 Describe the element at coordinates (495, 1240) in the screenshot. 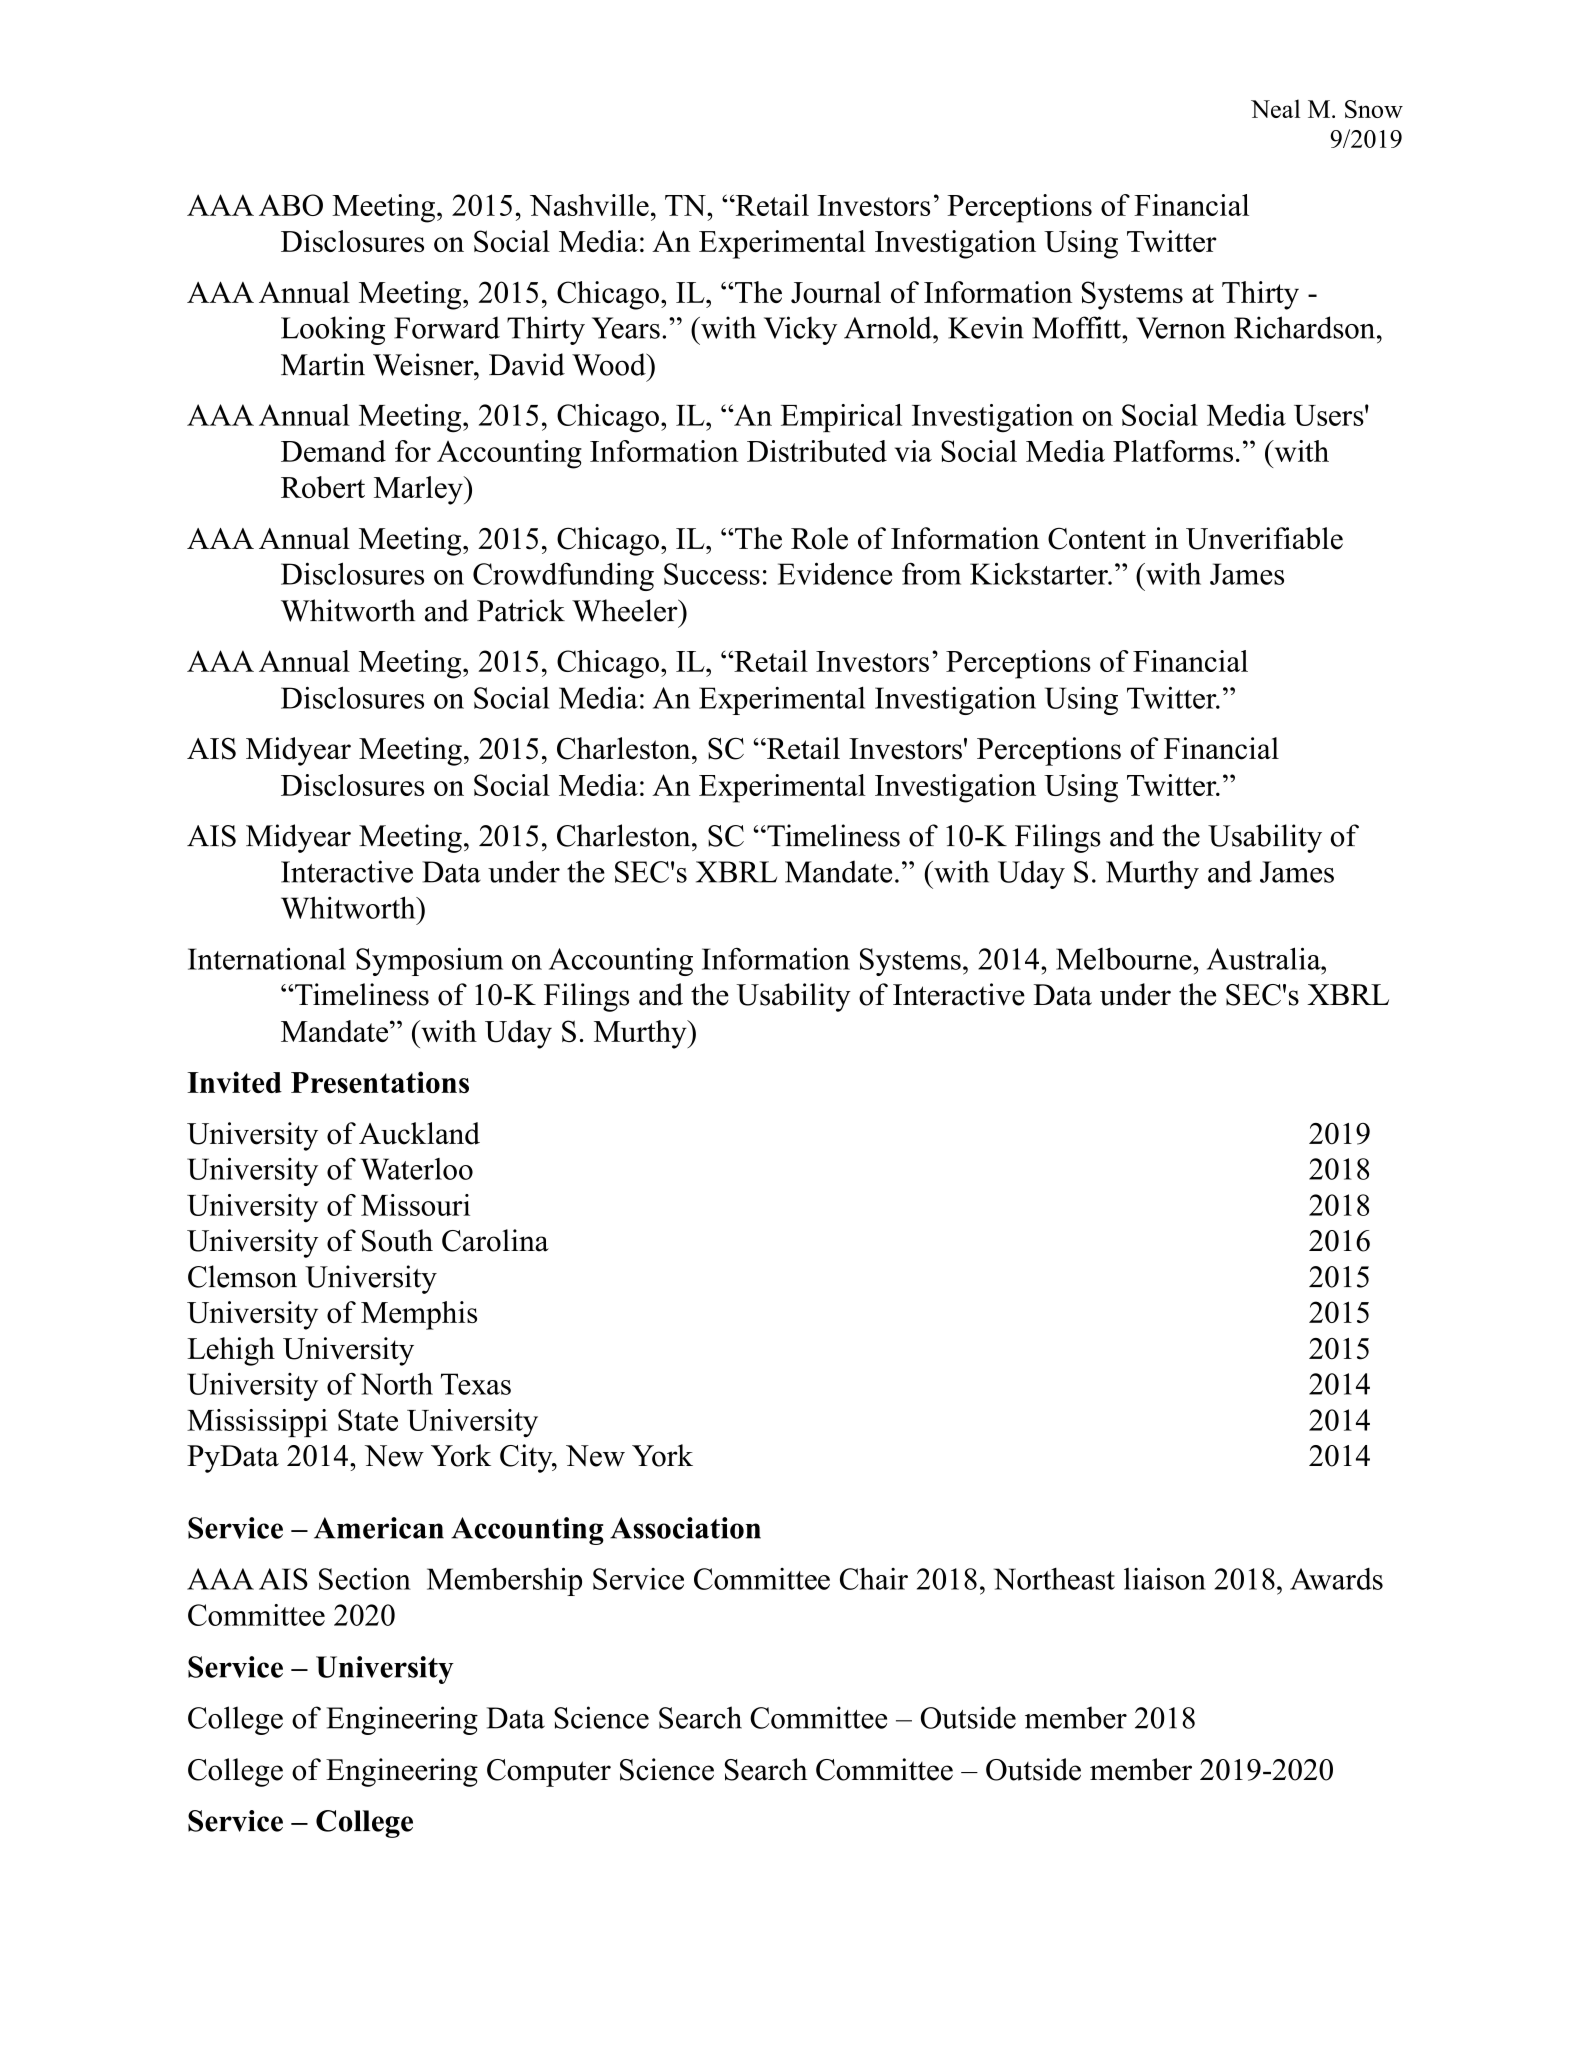

I see `Carolina` at that location.
